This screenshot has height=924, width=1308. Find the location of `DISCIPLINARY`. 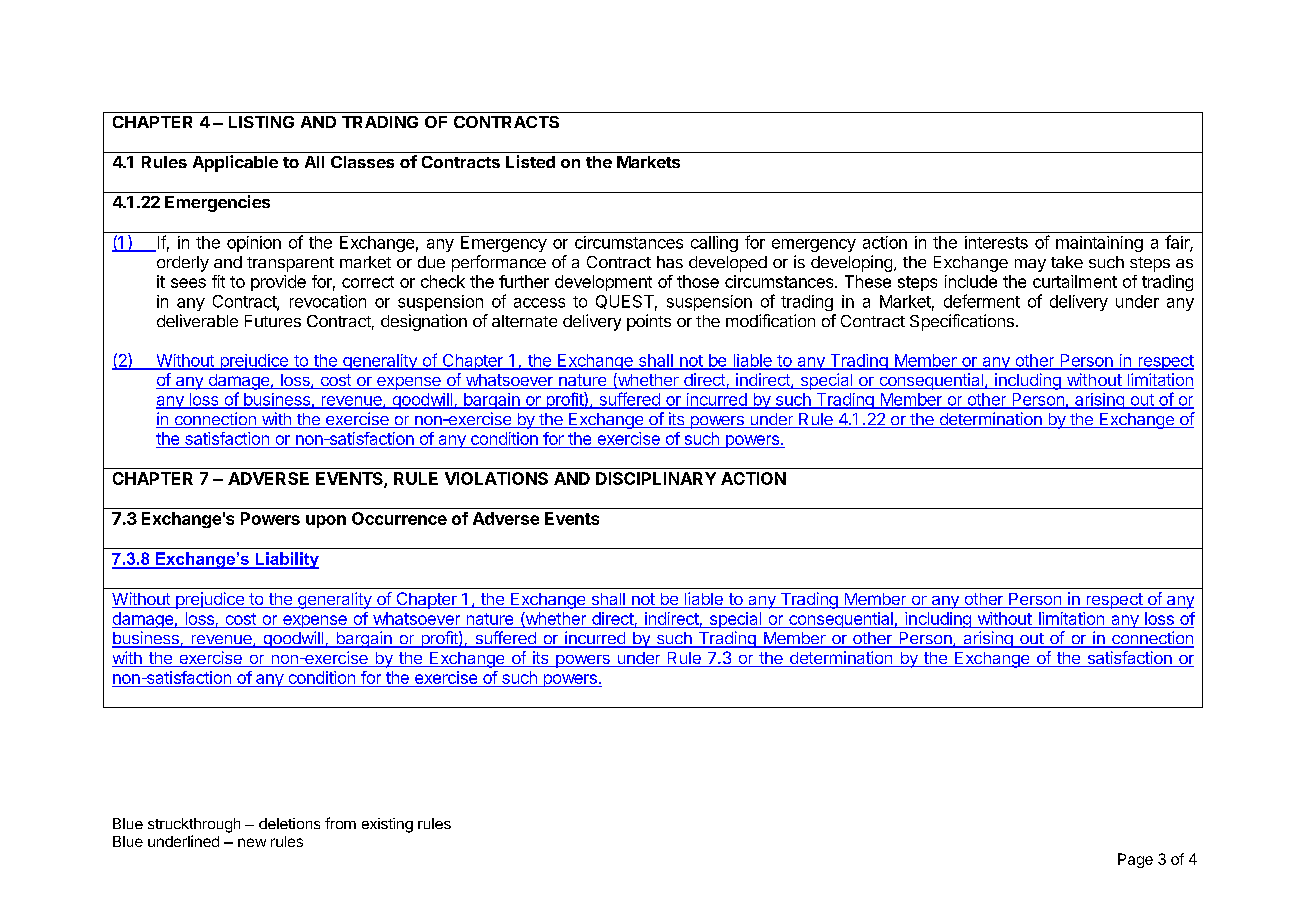

DISCIPLINARY is located at coordinates (656, 478).
